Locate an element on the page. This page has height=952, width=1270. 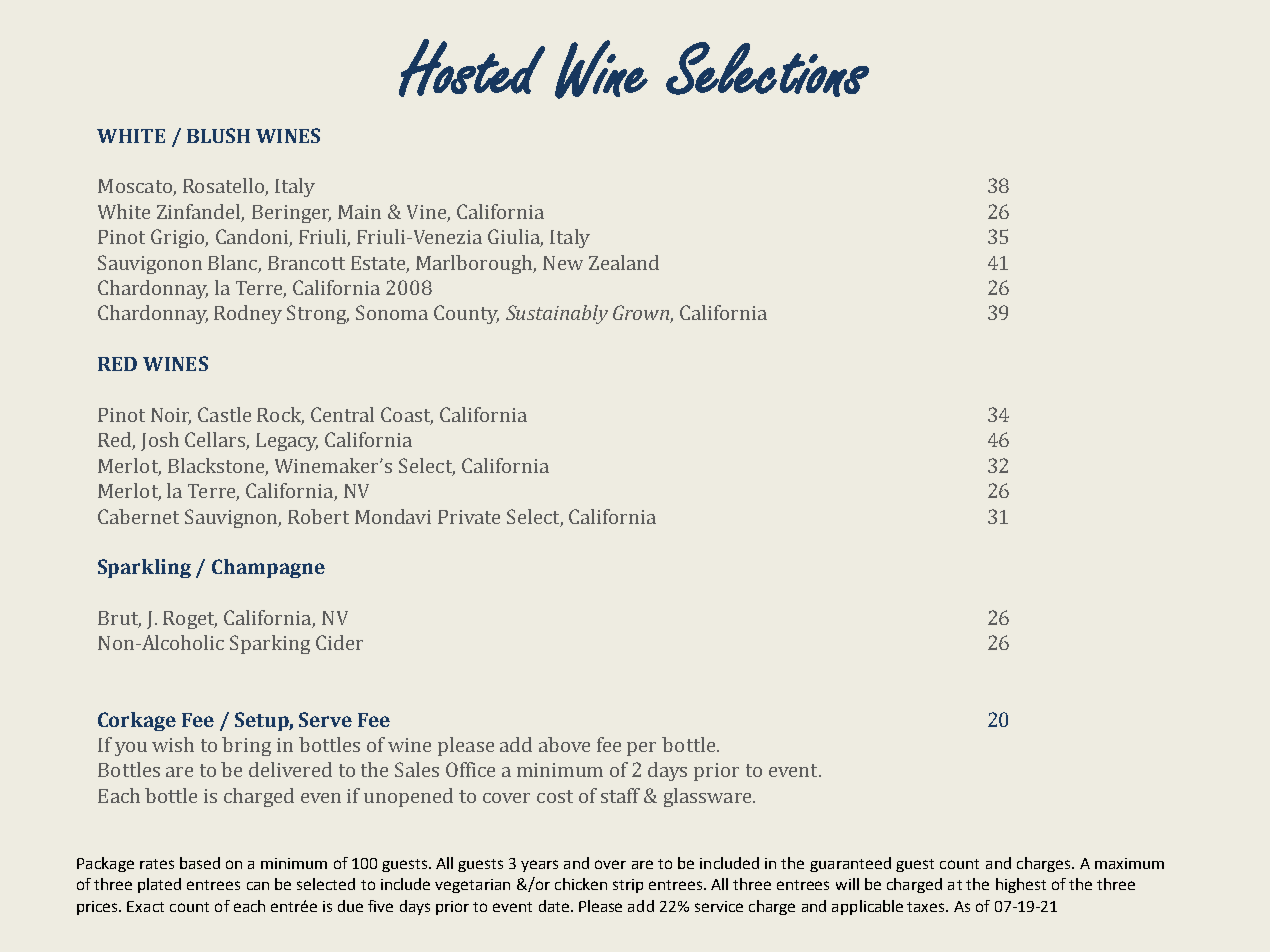
Sustainably is located at coordinates (557, 314).
